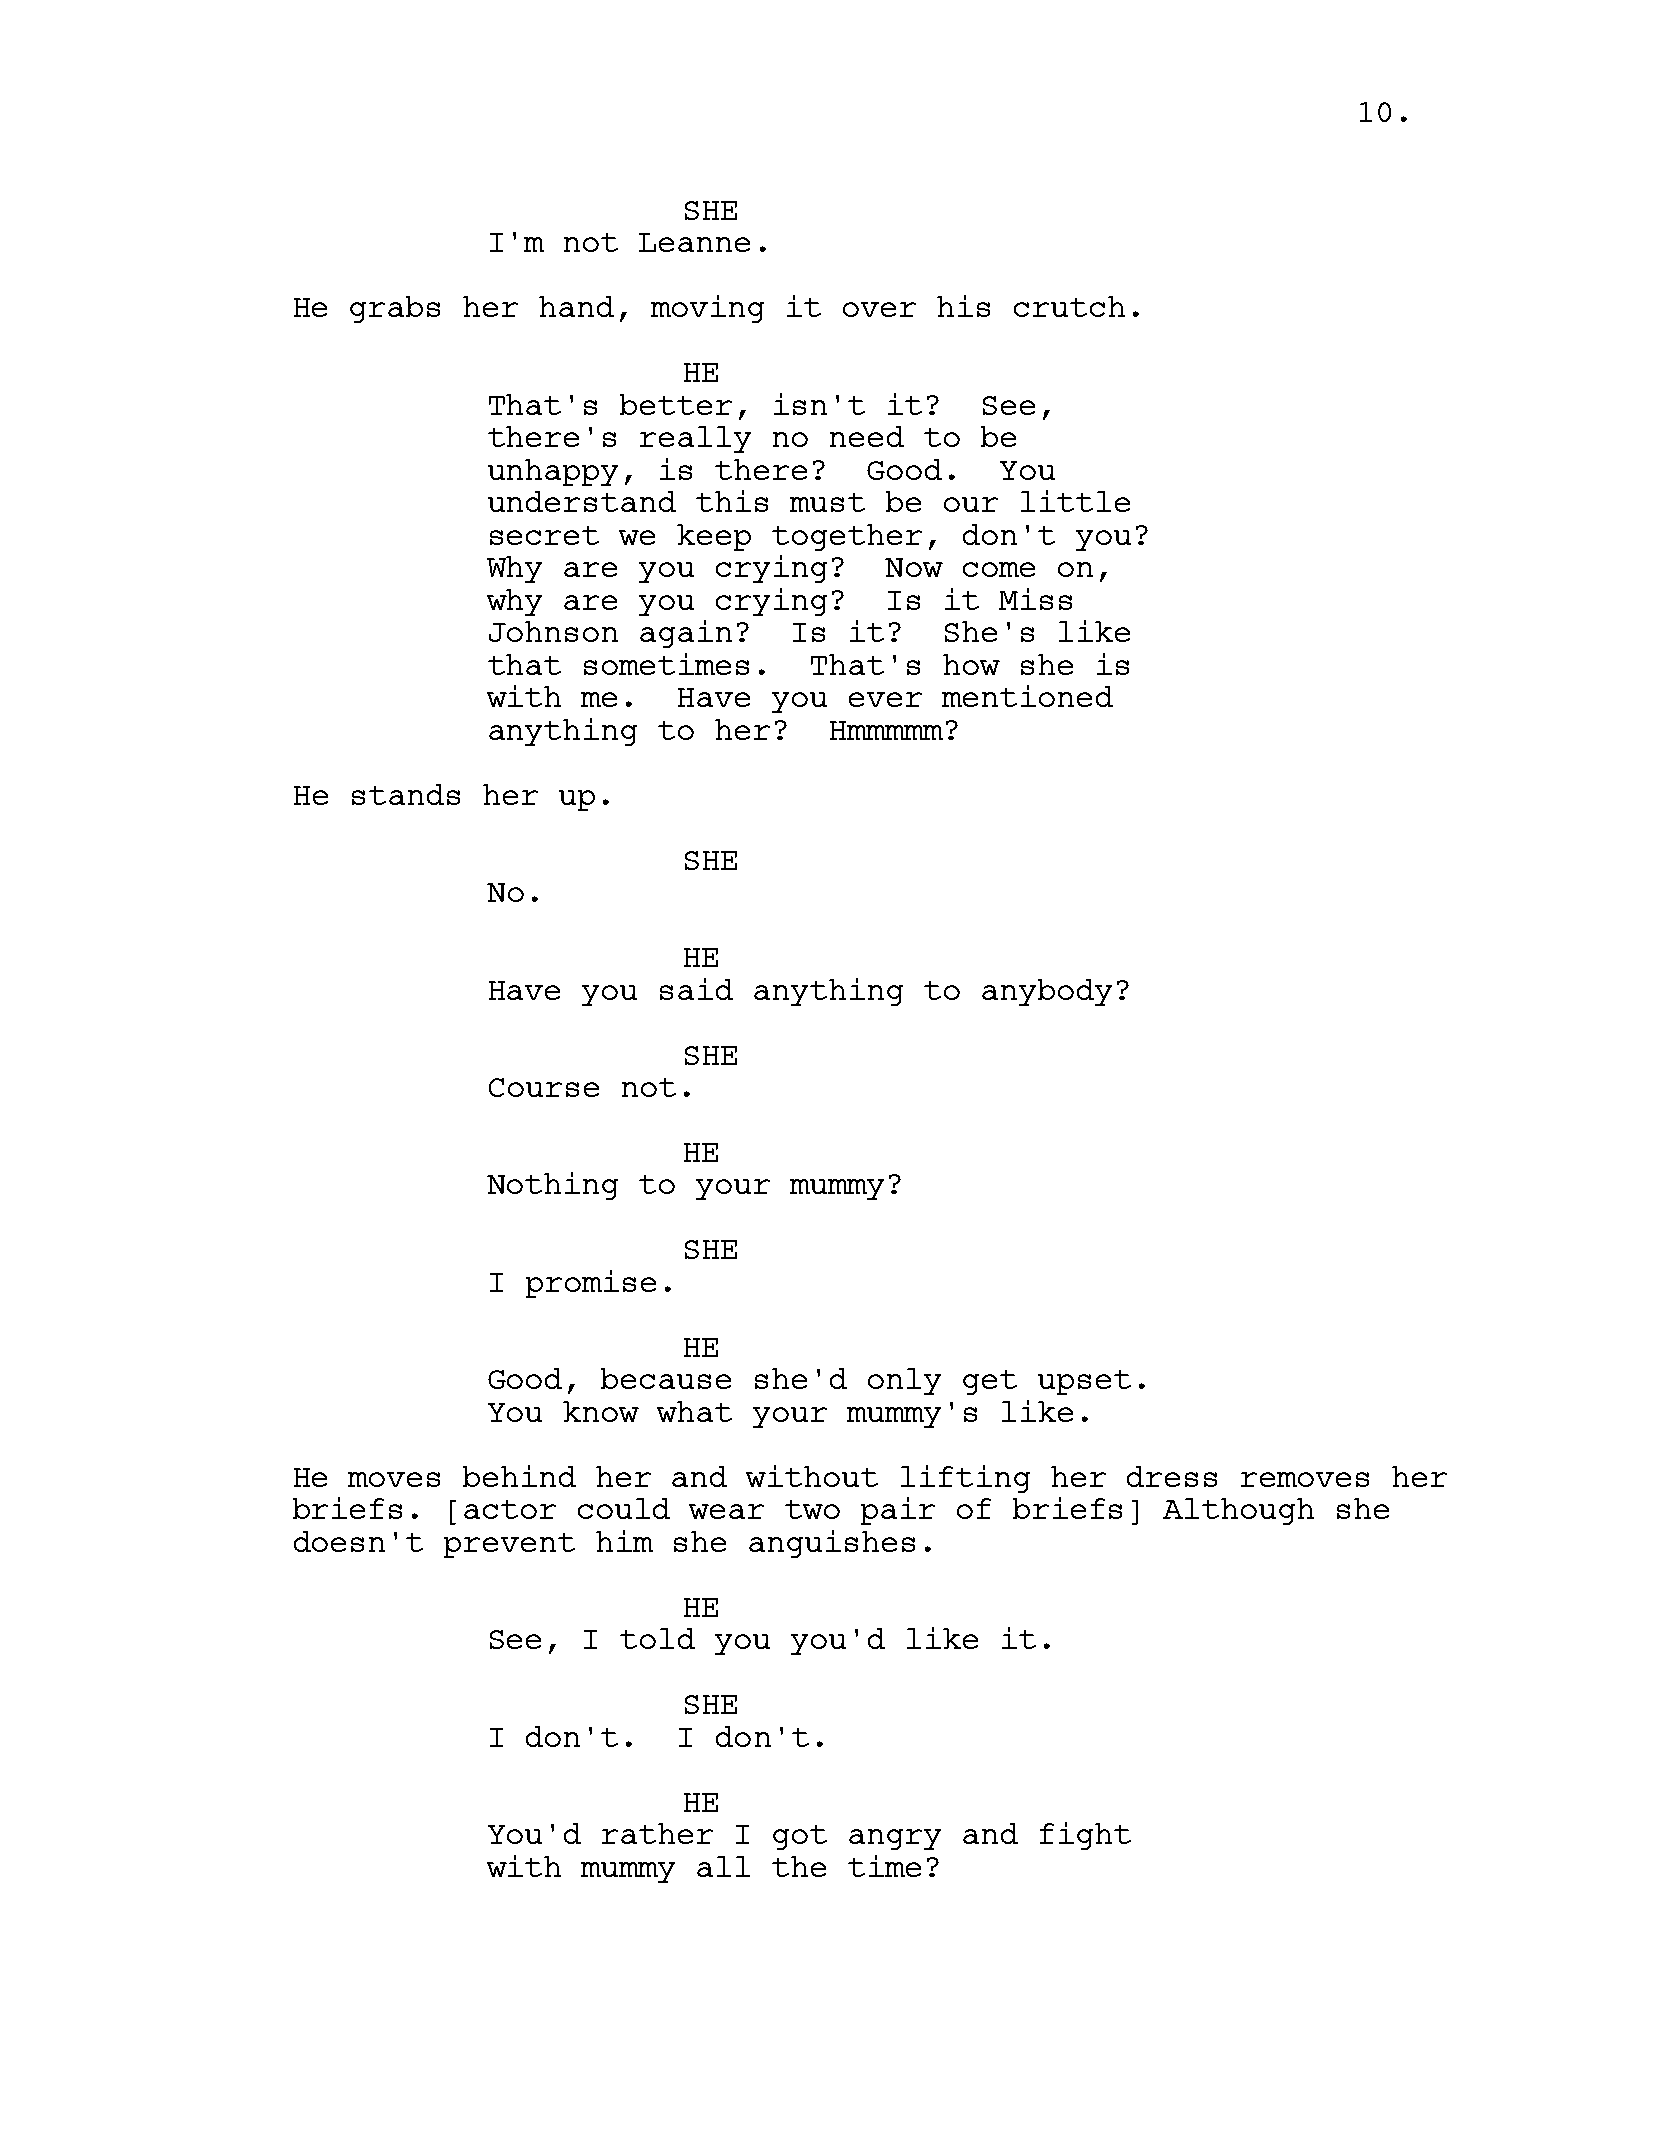  Describe the element at coordinates (519, 1476) in the screenshot. I see `behind` at that location.
